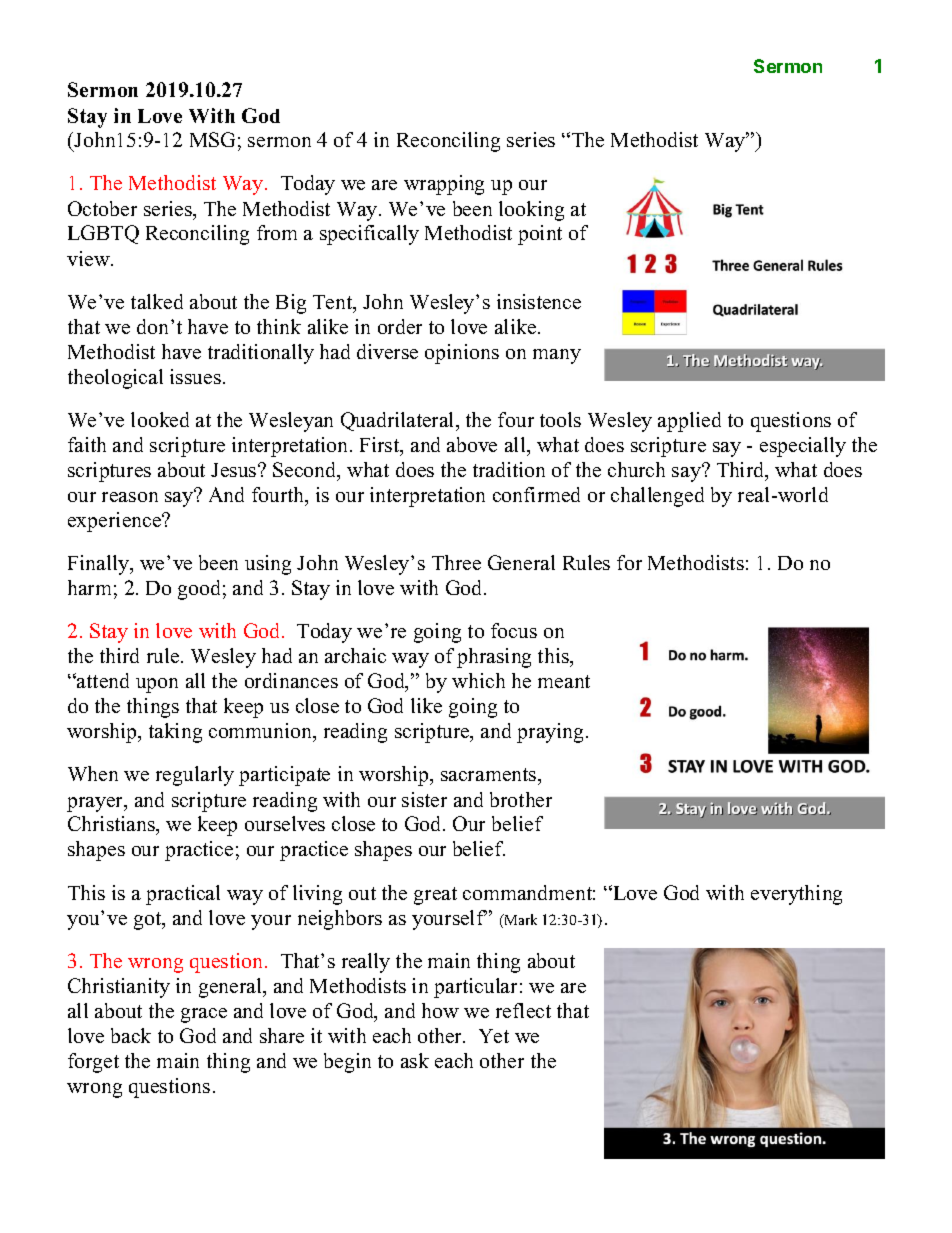  Describe the element at coordinates (444, 185) in the image. I see `wrapping` at that location.
